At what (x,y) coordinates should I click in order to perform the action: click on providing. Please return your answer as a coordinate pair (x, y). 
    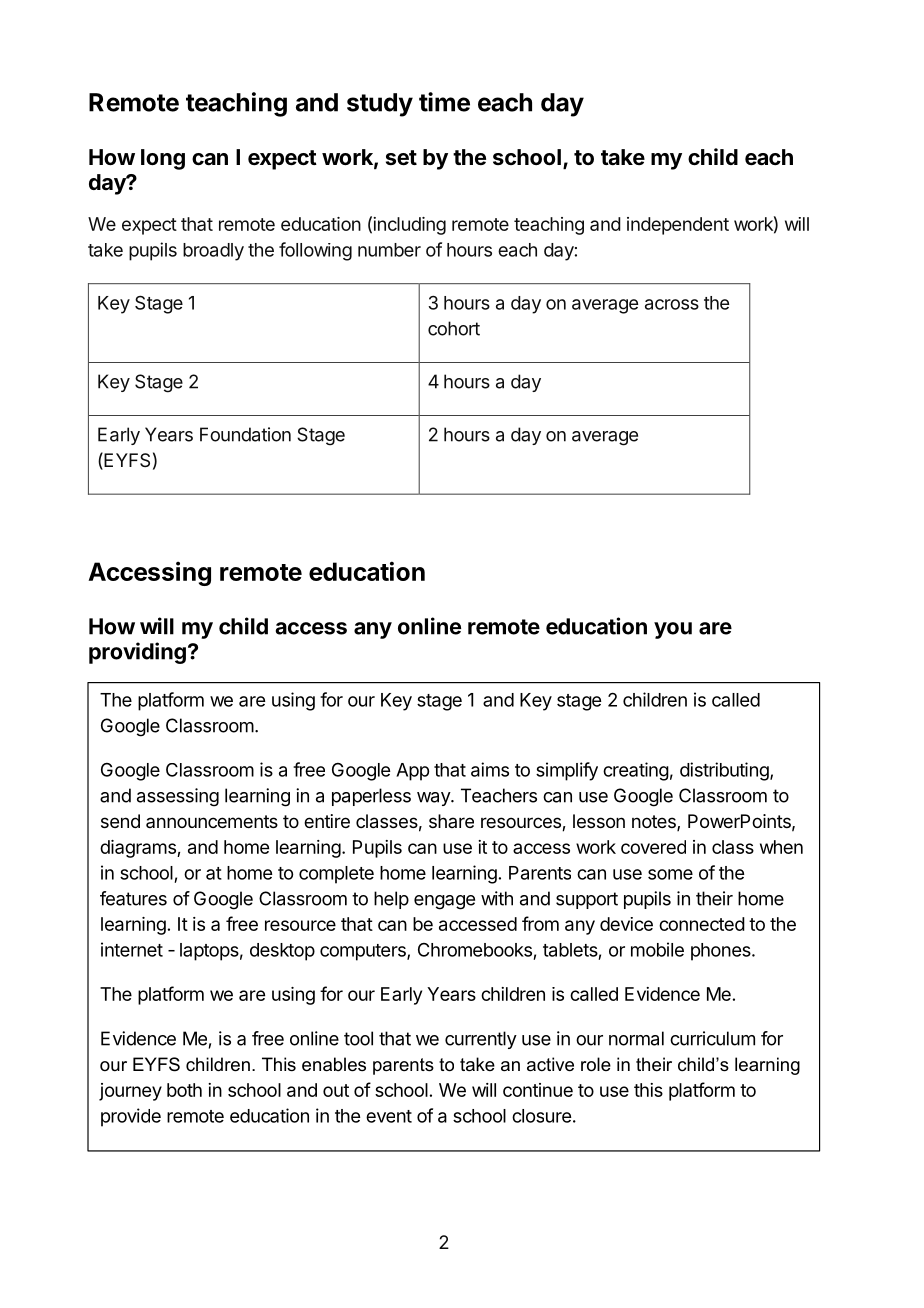
    Looking at the image, I should click on (137, 653).
